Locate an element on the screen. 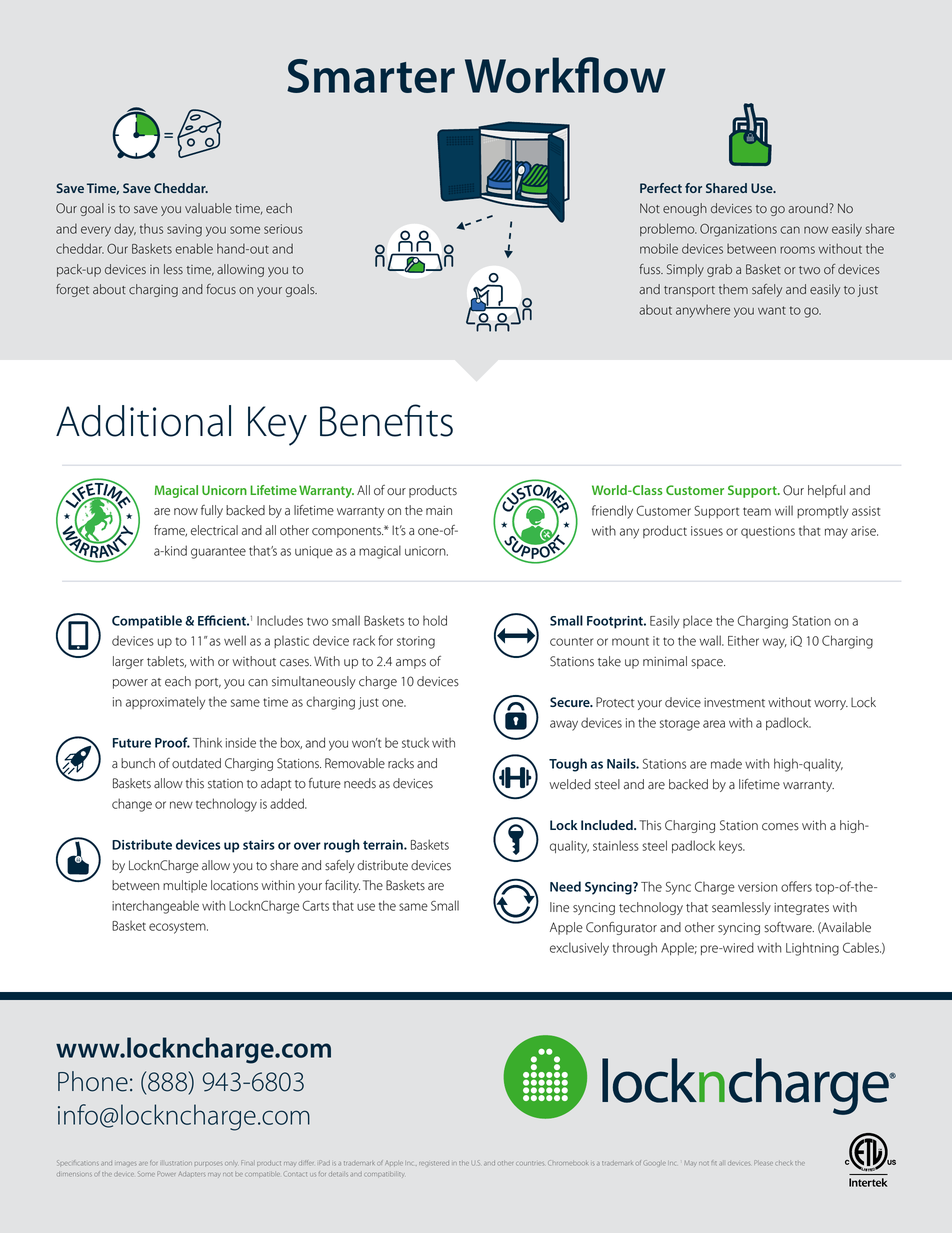 The image size is (952, 1233). images is located at coordinates (127, 1164).
